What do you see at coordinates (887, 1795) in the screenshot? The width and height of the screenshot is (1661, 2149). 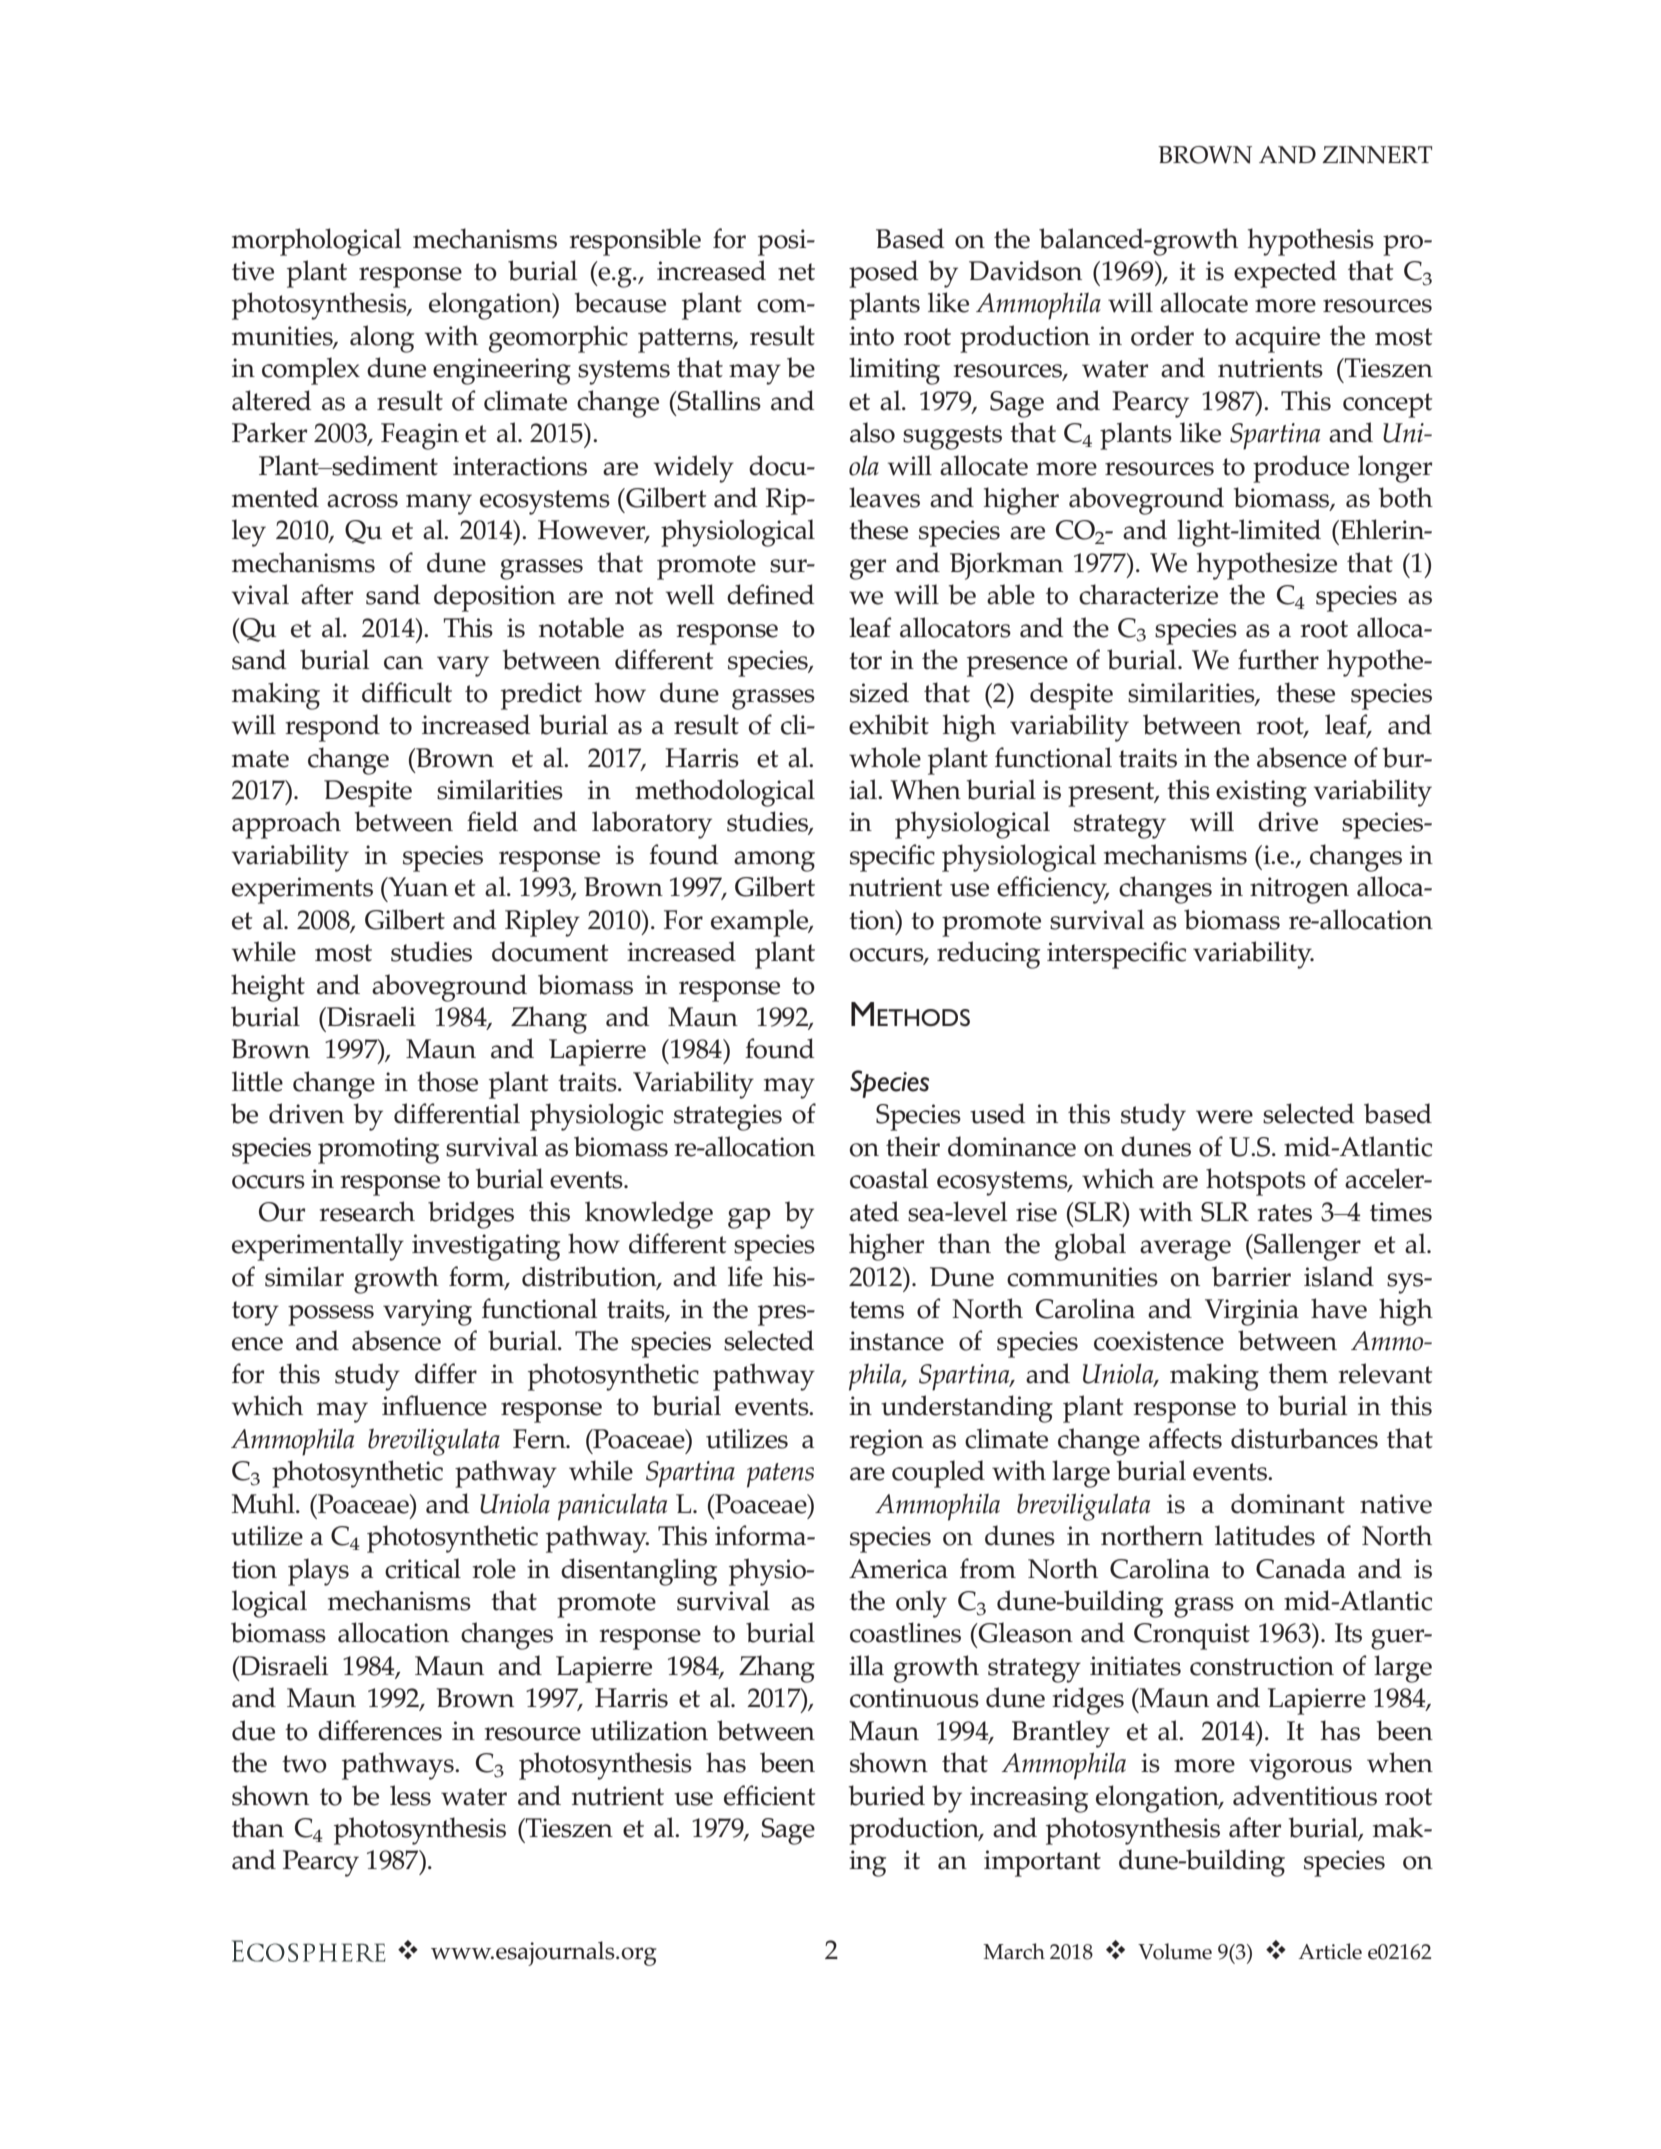 I see `buried` at bounding box center [887, 1795].
